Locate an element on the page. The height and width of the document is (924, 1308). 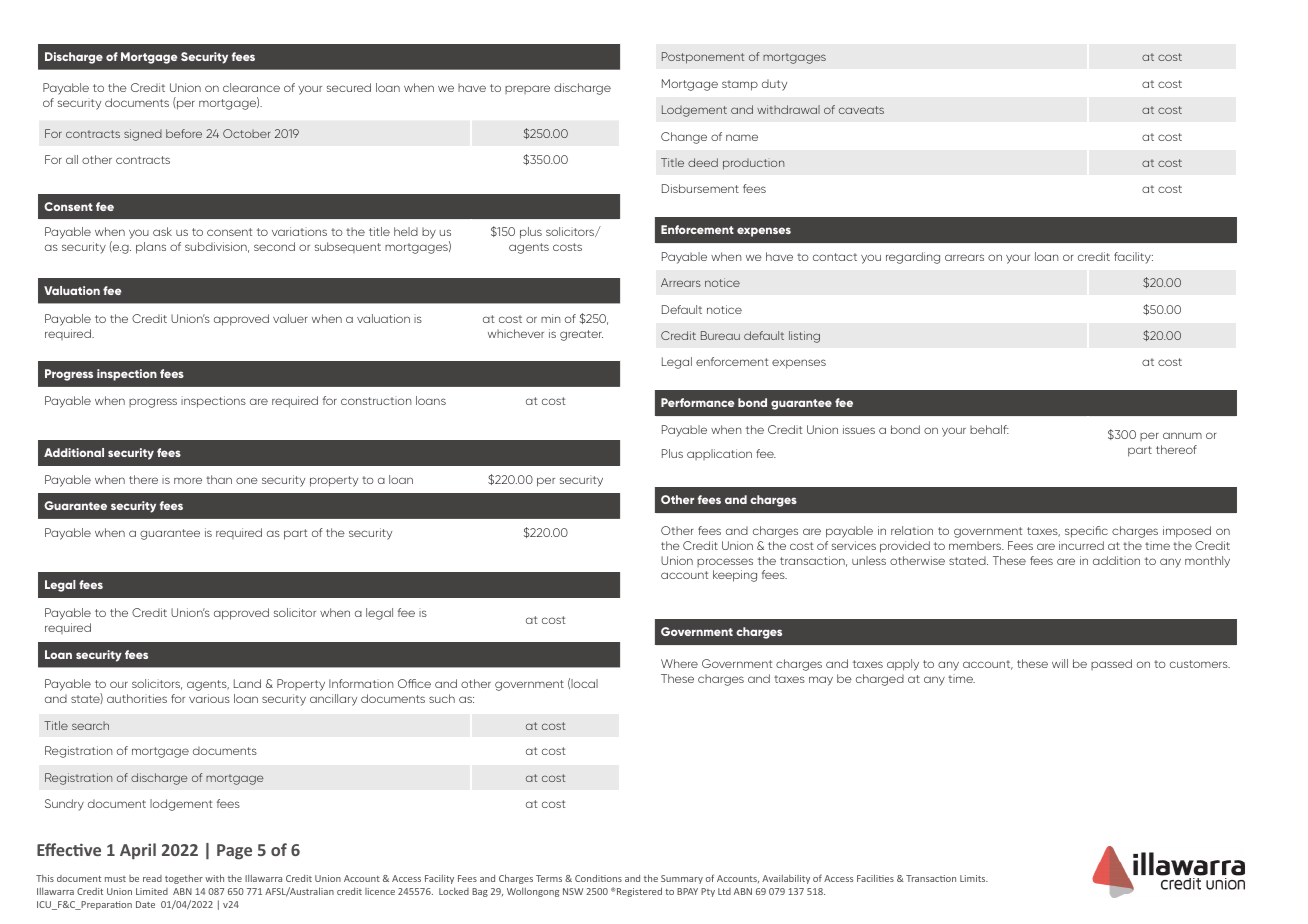
specific is located at coordinates (1086, 532).
